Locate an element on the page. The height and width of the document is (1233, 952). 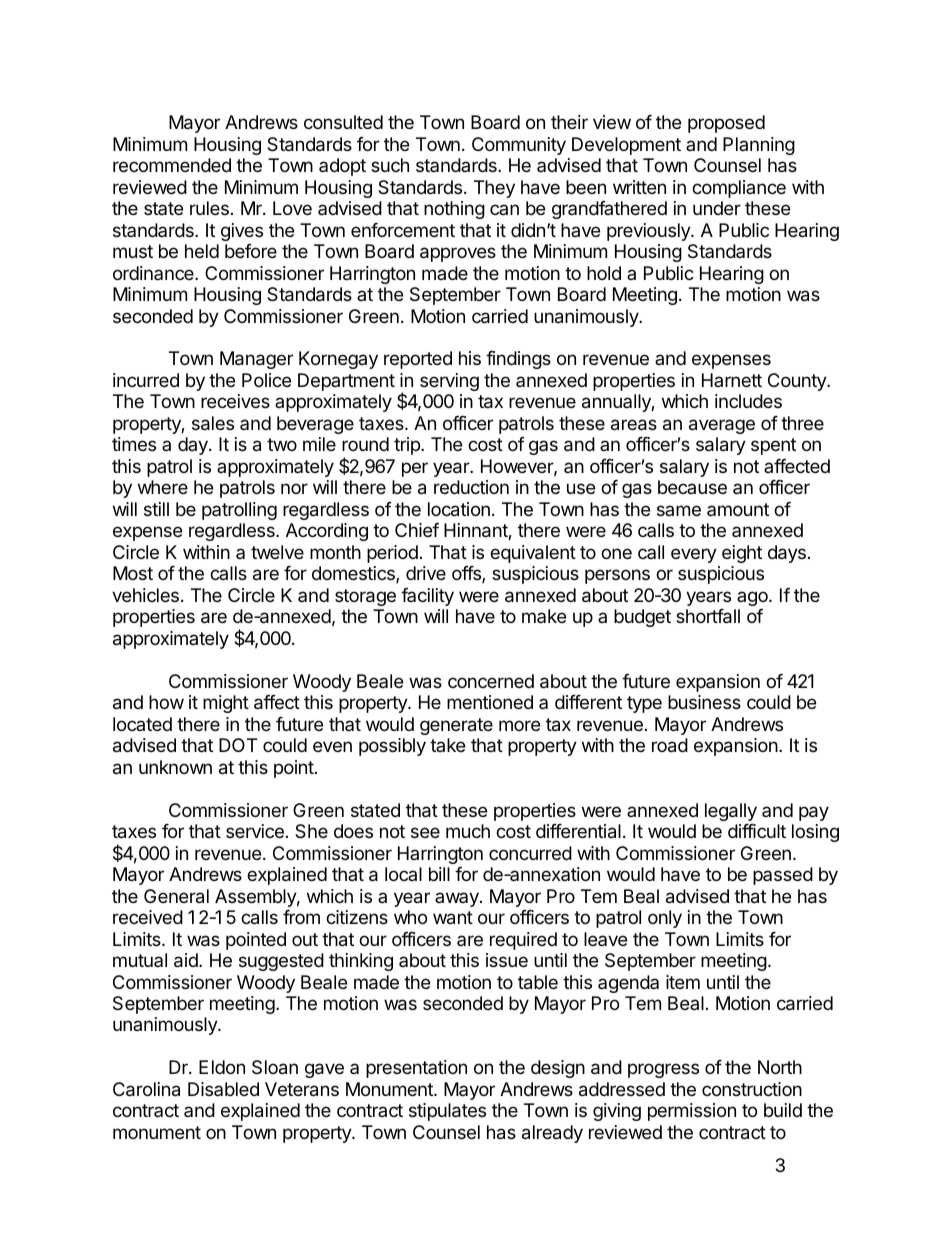
vehicles is located at coordinates (145, 595).
